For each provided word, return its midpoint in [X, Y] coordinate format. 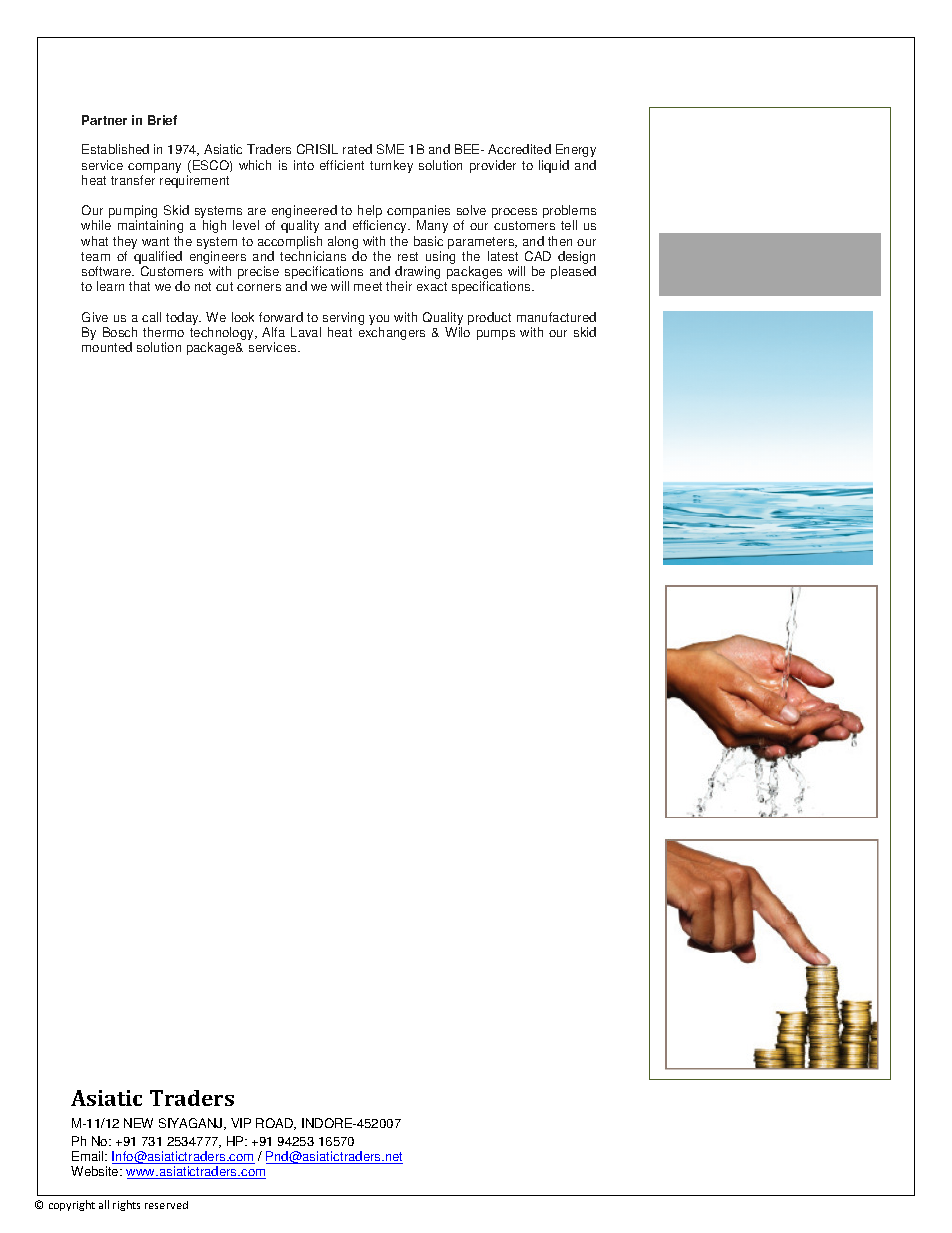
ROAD [276, 1124]
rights [126, 1205]
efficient [342, 165]
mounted [107, 347]
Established [115, 149]
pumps [496, 335]
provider [493, 166]
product [489, 318]
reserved [166, 1205]
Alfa [273, 332]
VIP [241, 1123]
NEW [138, 1123]
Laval [306, 332]
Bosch [120, 332]
